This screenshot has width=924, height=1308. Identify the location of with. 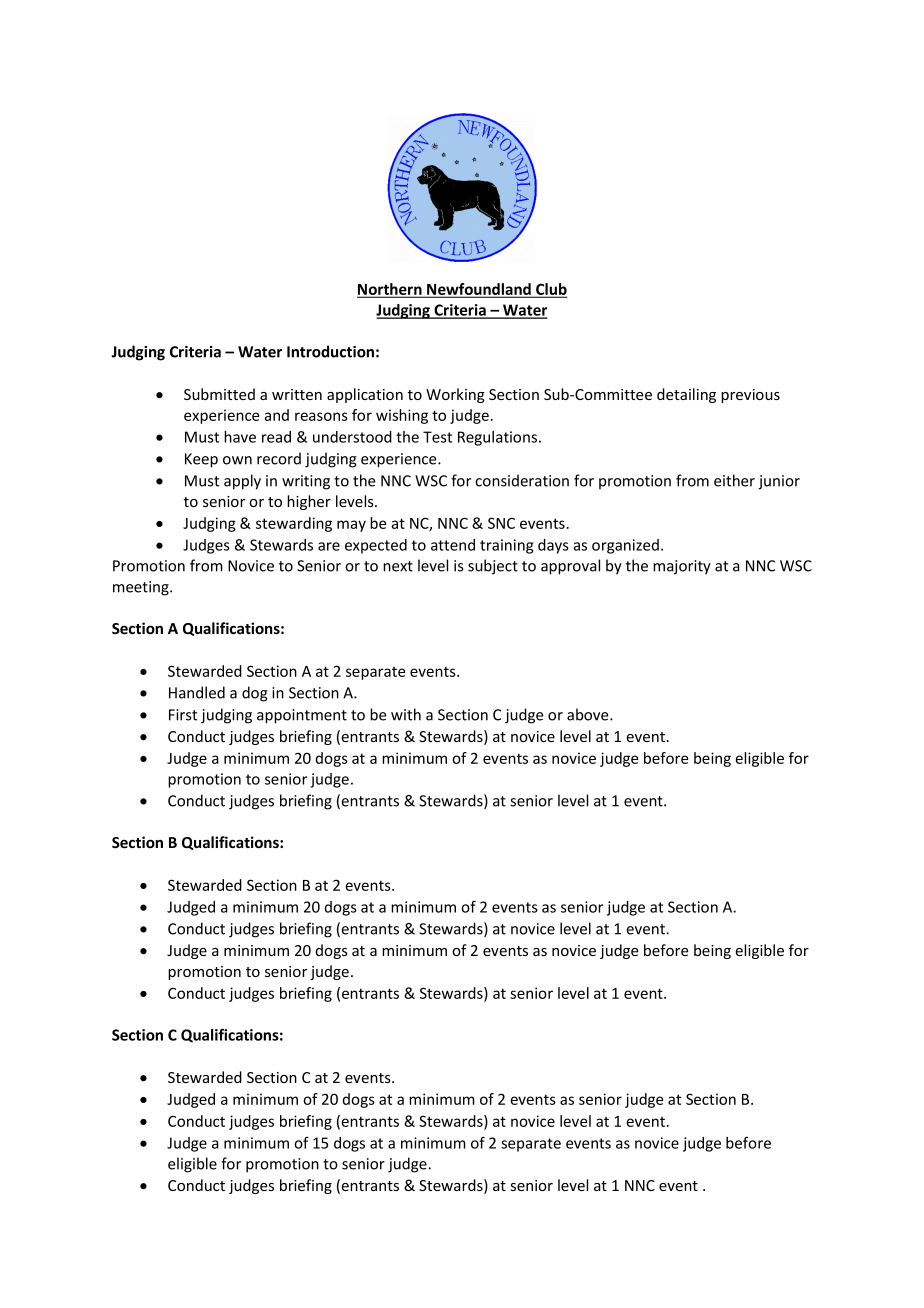
(406, 714).
